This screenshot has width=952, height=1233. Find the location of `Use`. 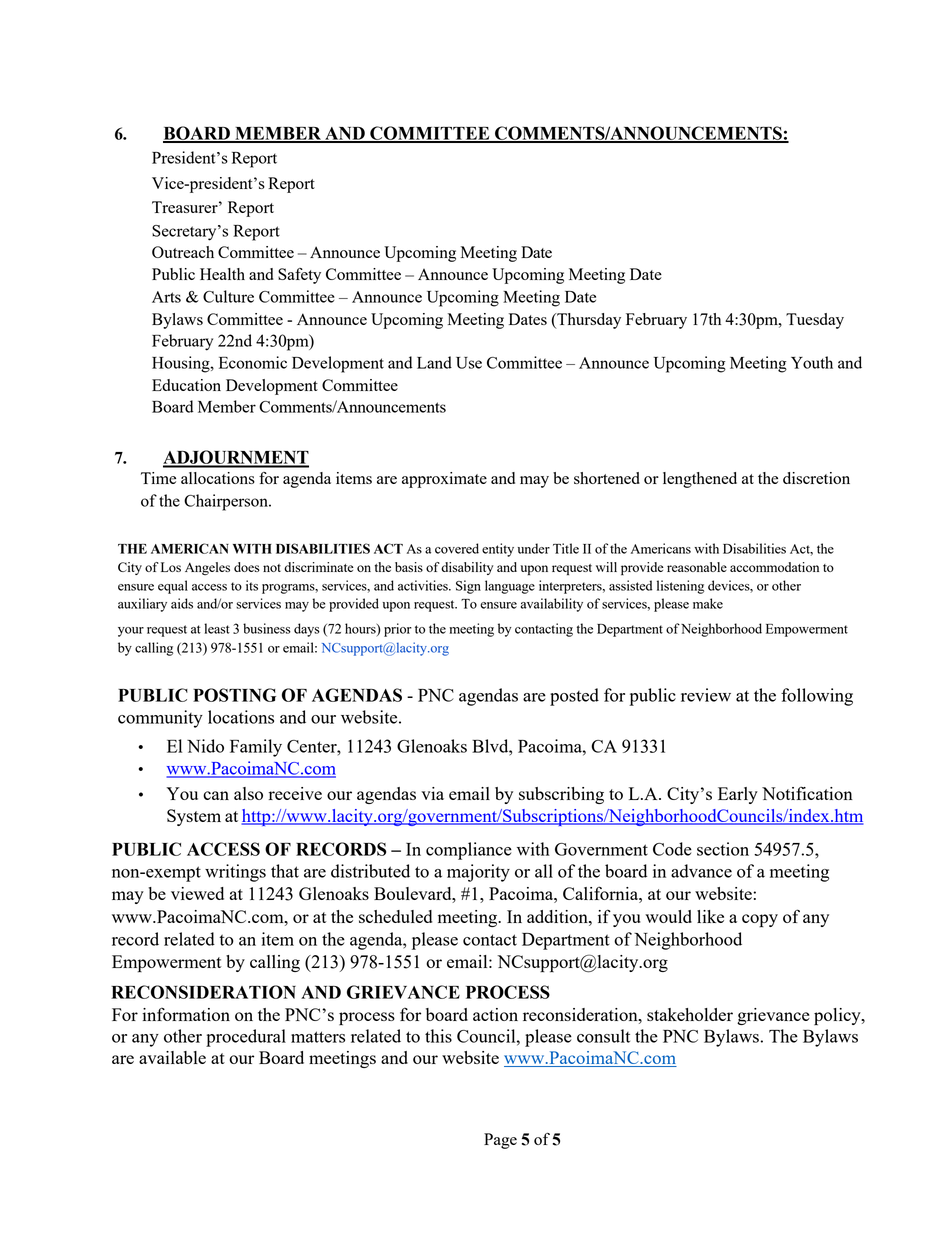

Use is located at coordinates (469, 363).
